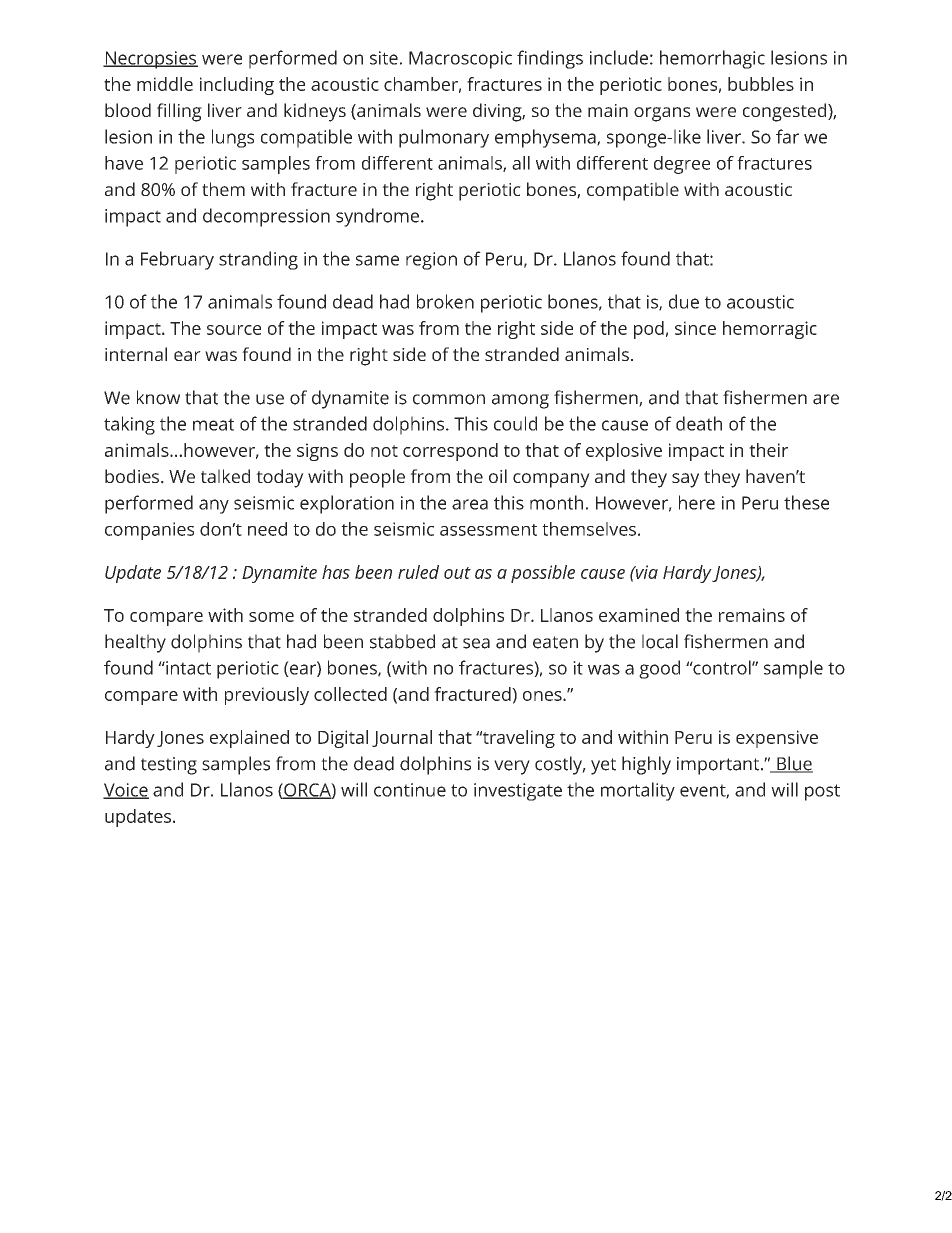 Image resolution: width=952 pixels, height=1233 pixels. Describe the element at coordinates (457, 573) in the screenshot. I see `out` at that location.
